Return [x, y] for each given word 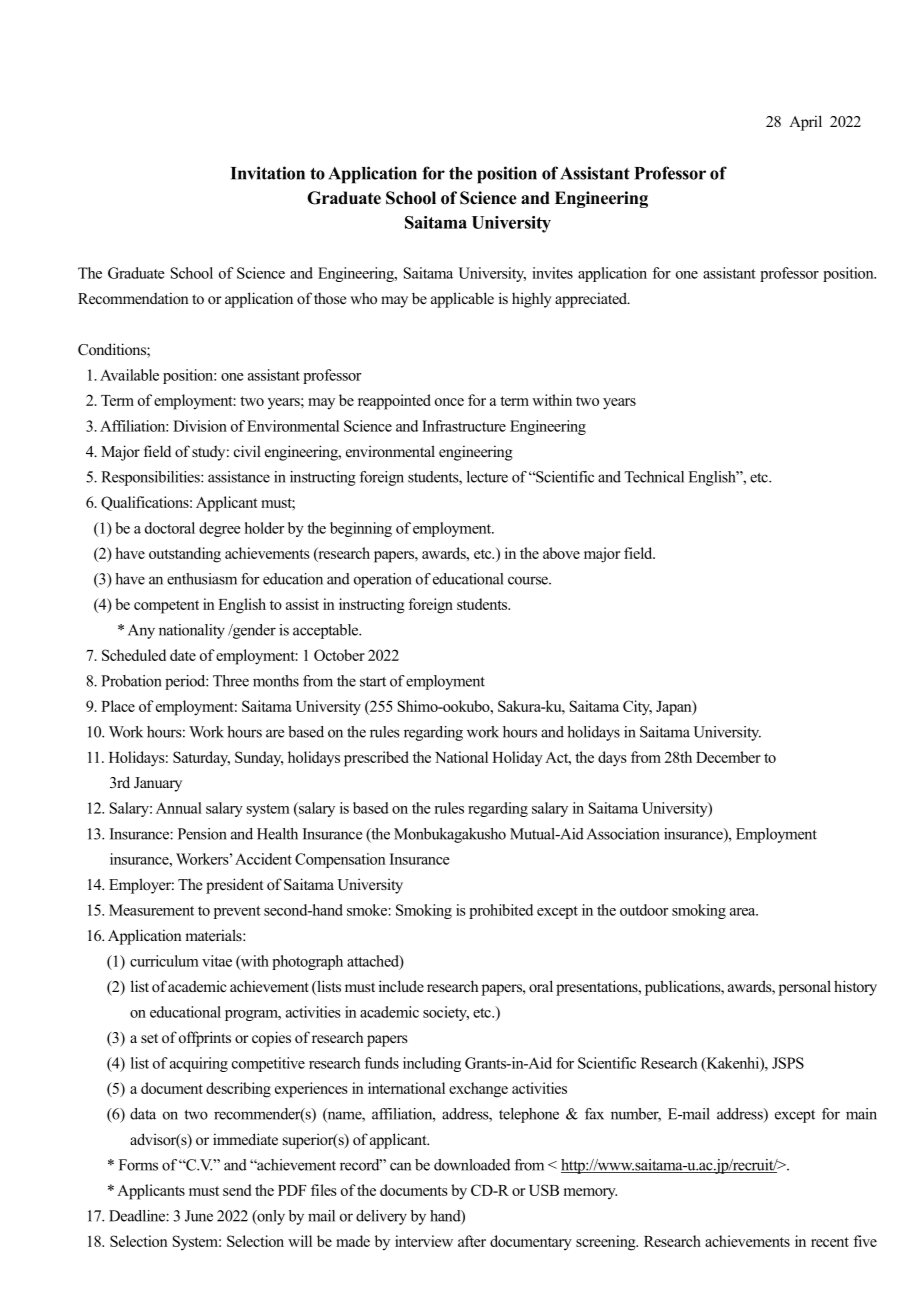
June [199, 1216]
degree [220, 529]
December [728, 757]
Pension [202, 834]
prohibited [501, 911]
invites [552, 273]
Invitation [268, 173]
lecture [487, 477]
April [805, 123]
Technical [654, 477]
